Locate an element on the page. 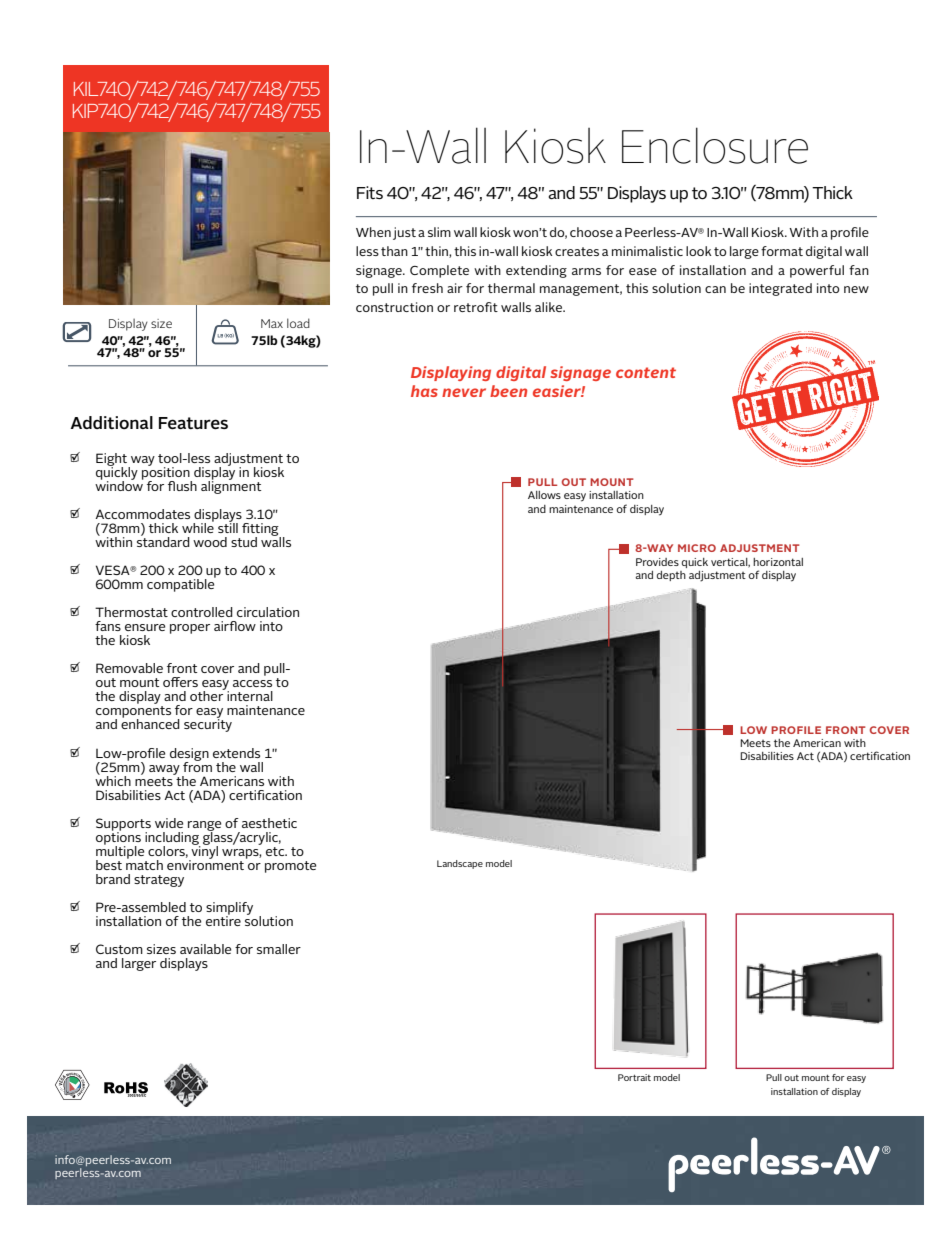 The height and width of the document is (1233, 952). Portrait is located at coordinates (634, 1077).
